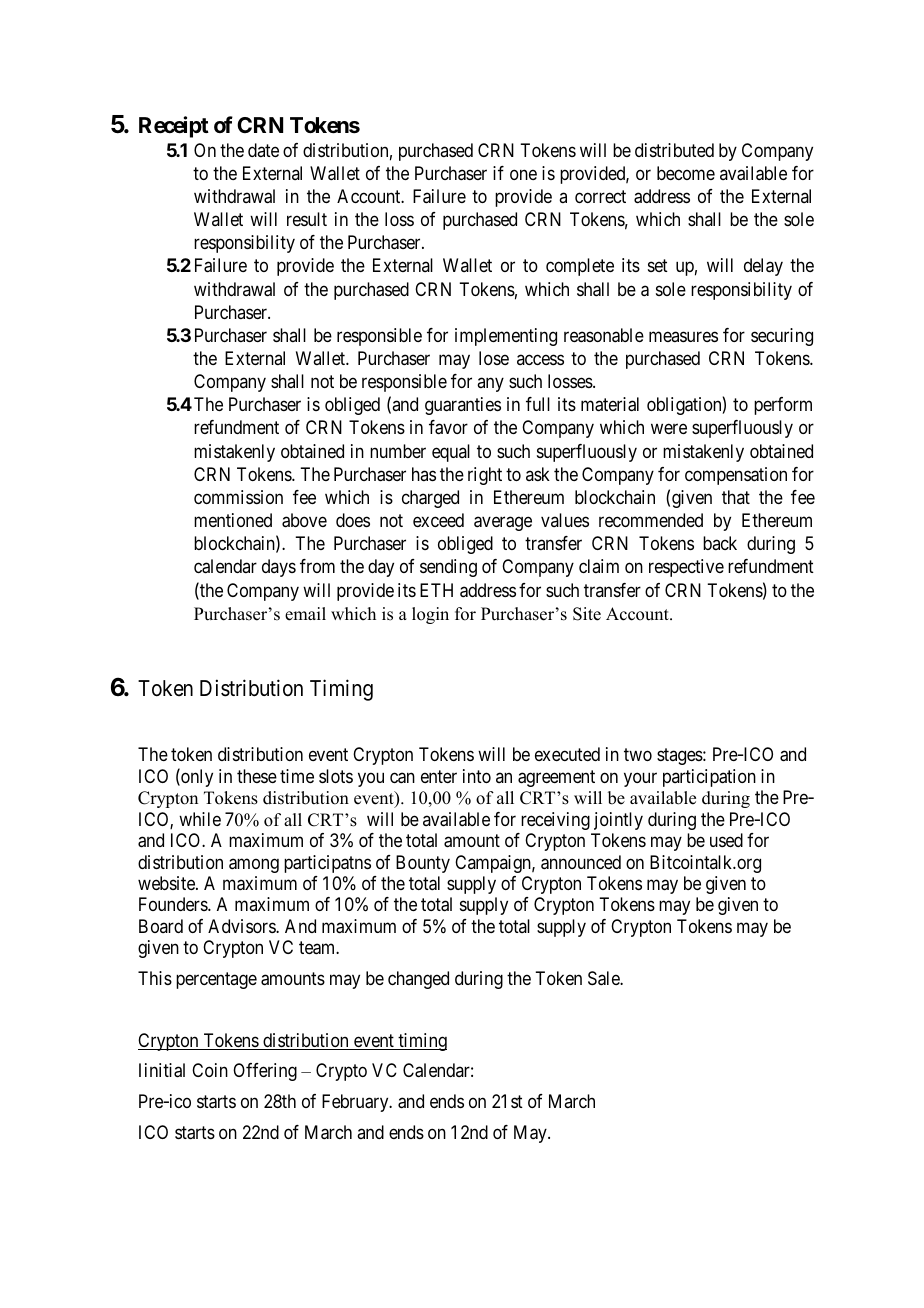  I want to click on email, so click(305, 614).
